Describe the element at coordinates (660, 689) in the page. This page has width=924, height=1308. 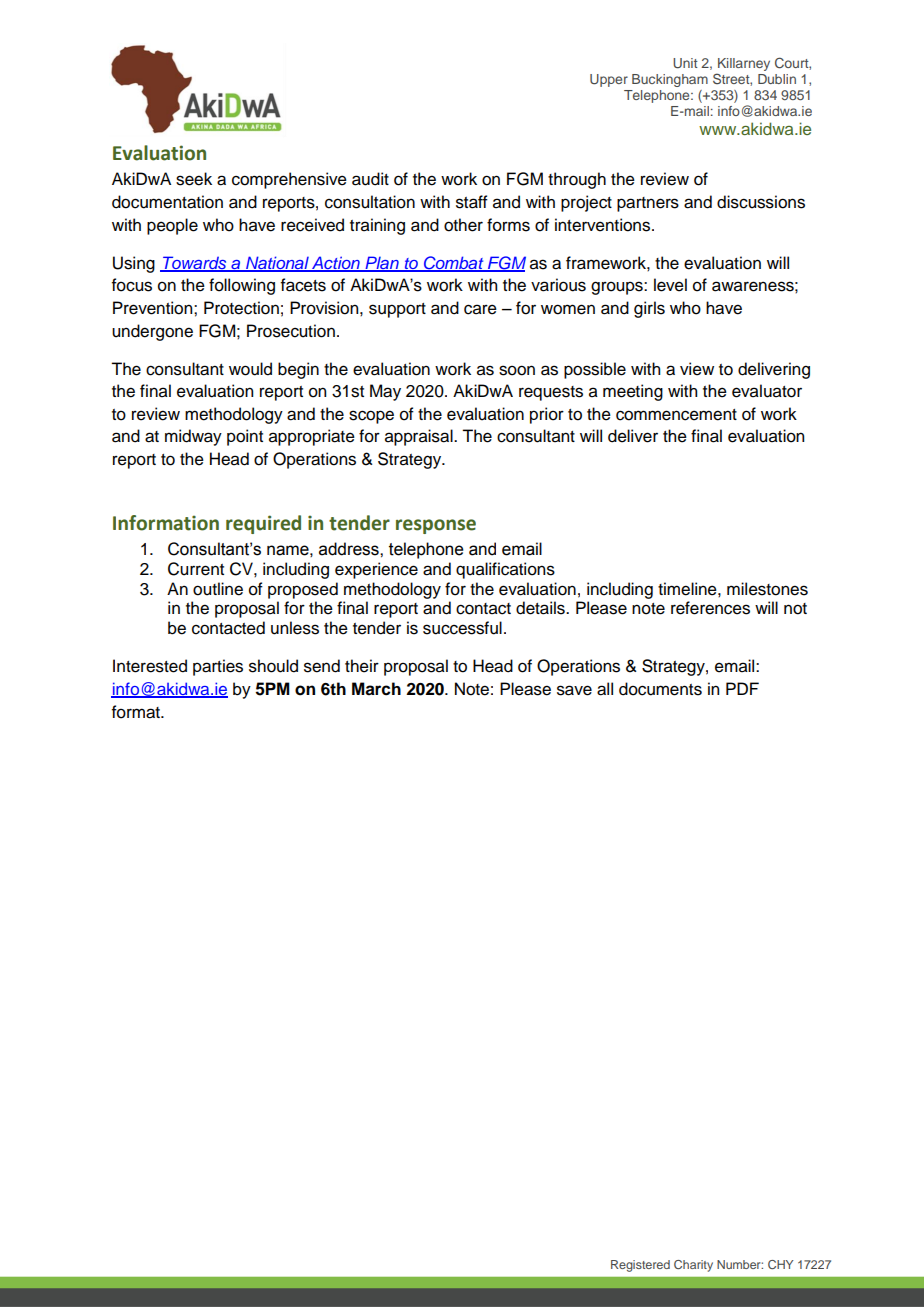
I see `documents` at that location.
